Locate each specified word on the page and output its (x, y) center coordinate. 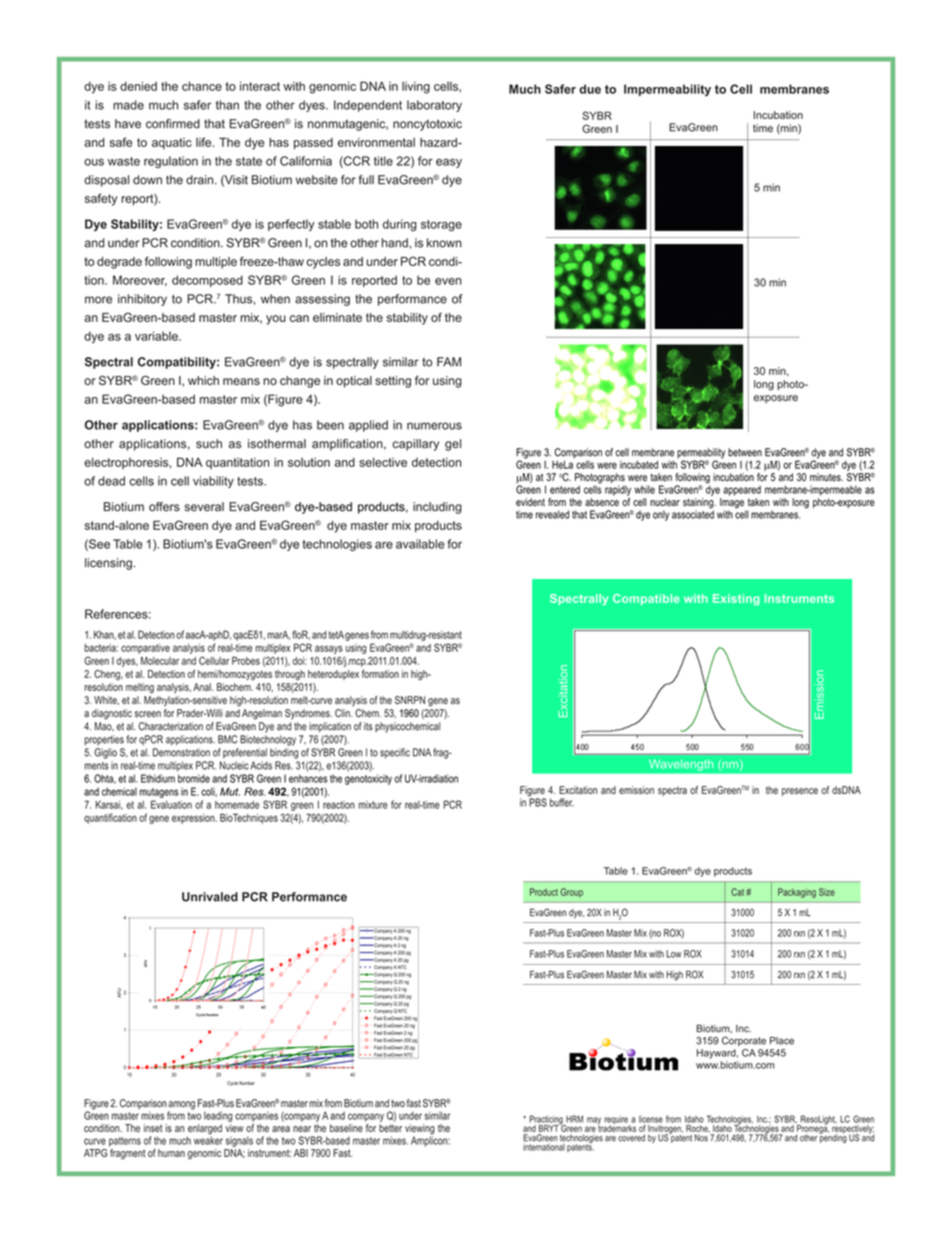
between (745, 452)
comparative (145, 649)
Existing (736, 600)
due (590, 89)
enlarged (205, 1130)
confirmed (173, 124)
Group (571, 893)
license (651, 1119)
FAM (449, 362)
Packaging (797, 893)
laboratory (434, 106)
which (203, 380)
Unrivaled (210, 897)
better (390, 1128)
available (420, 544)
